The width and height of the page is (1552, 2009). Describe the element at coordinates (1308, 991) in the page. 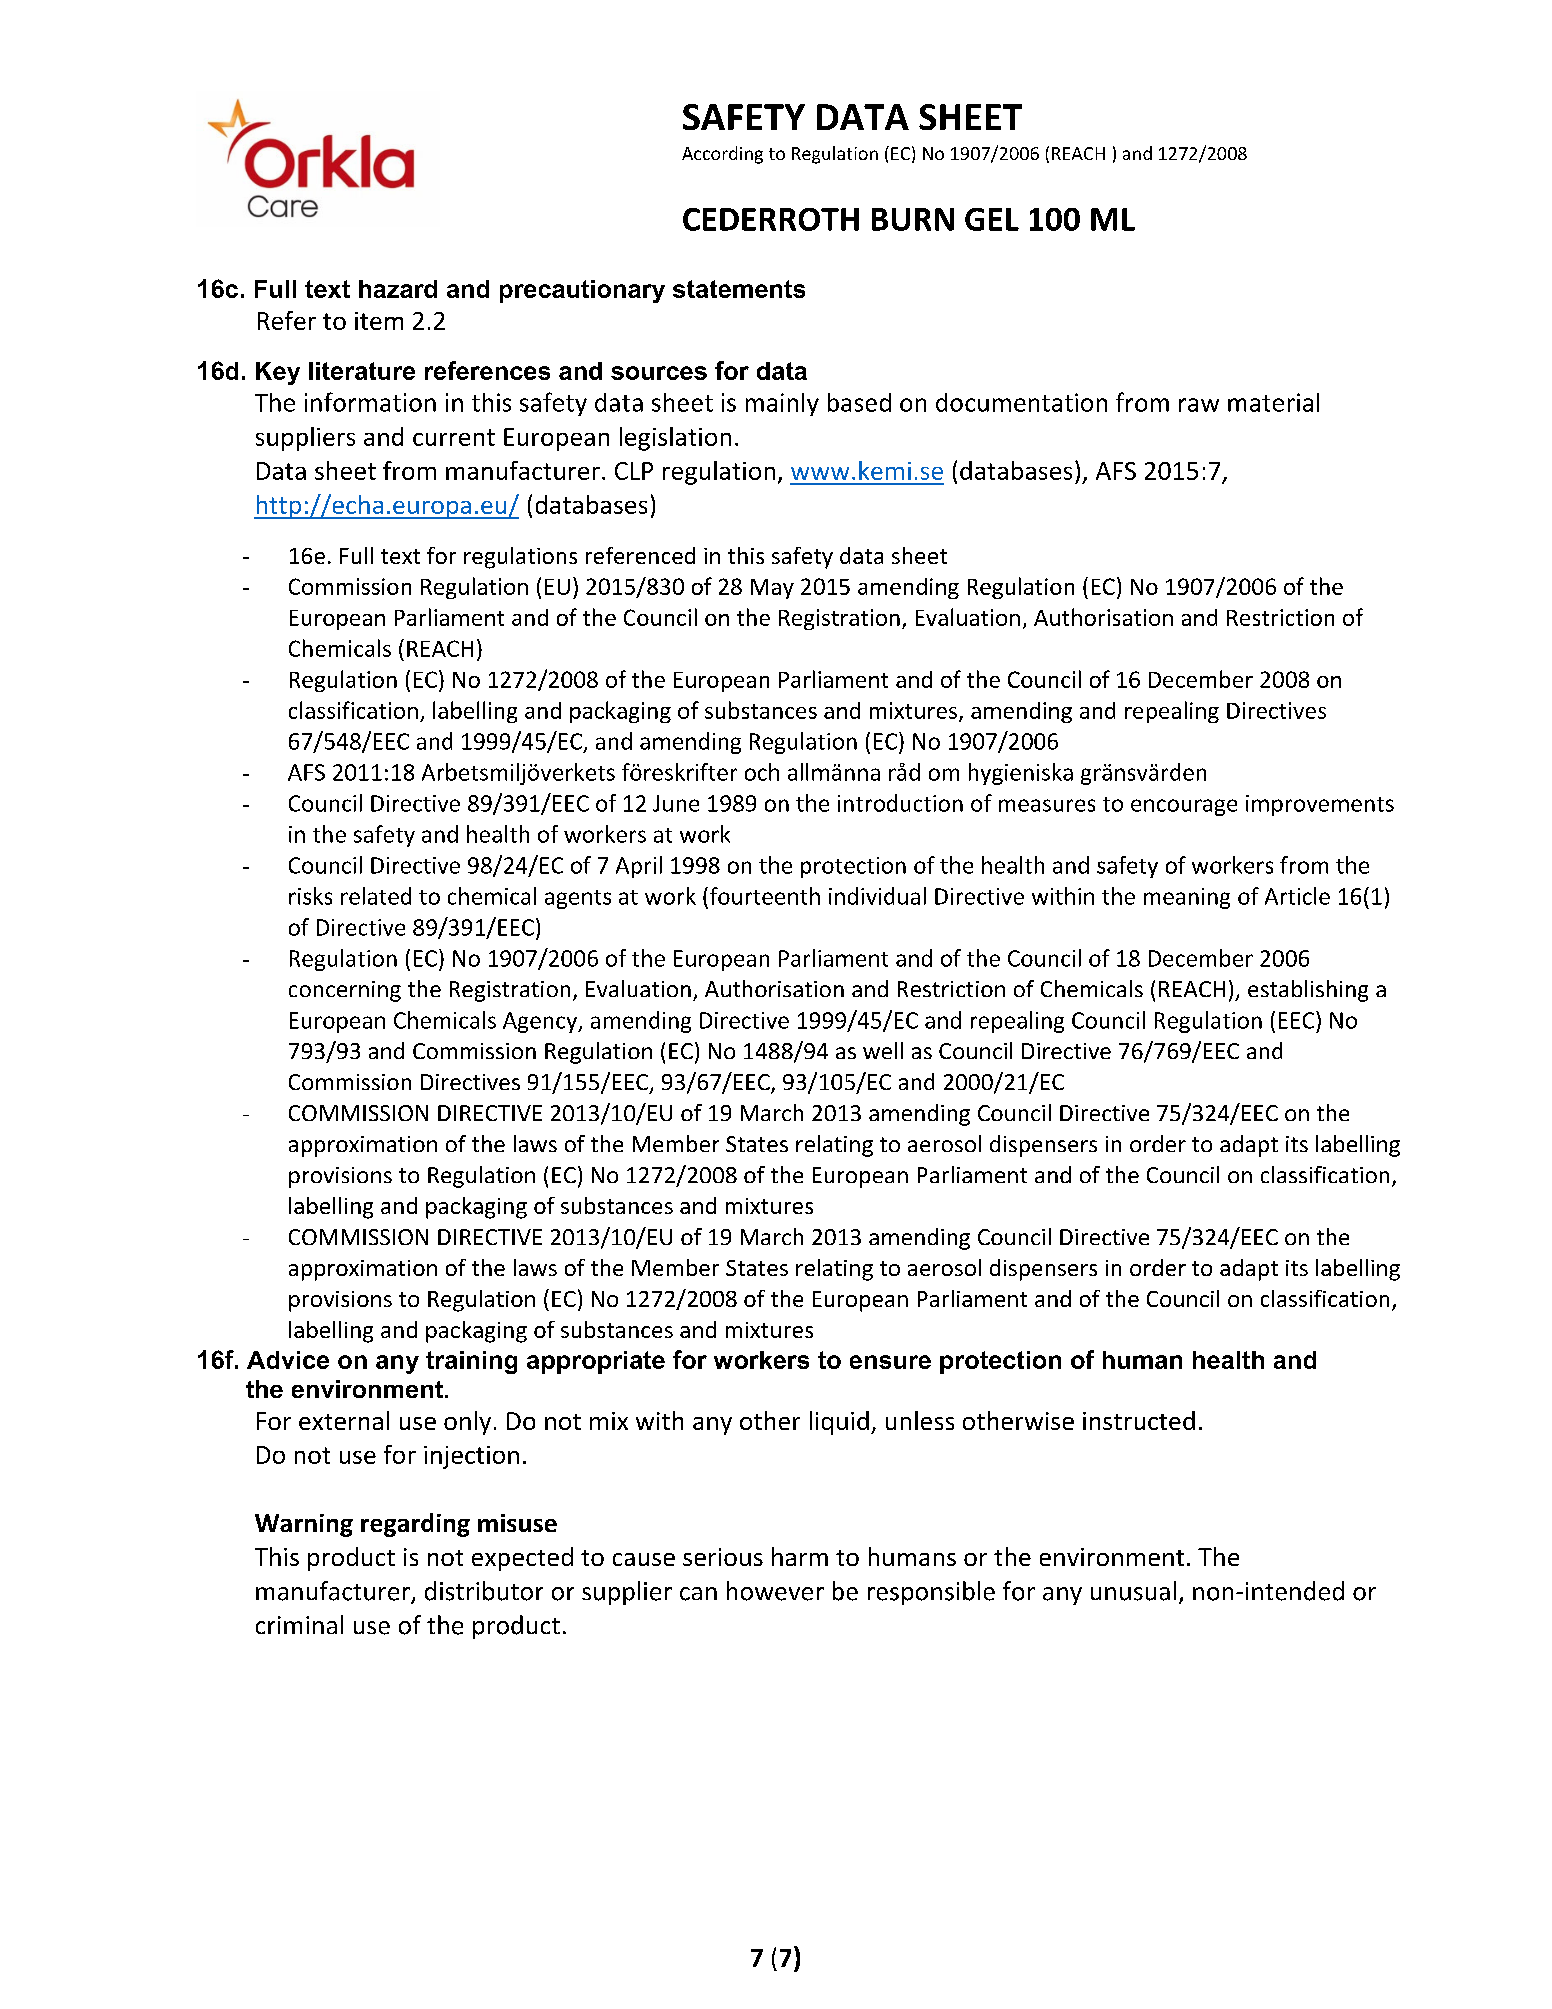

I see `establishing` at that location.
